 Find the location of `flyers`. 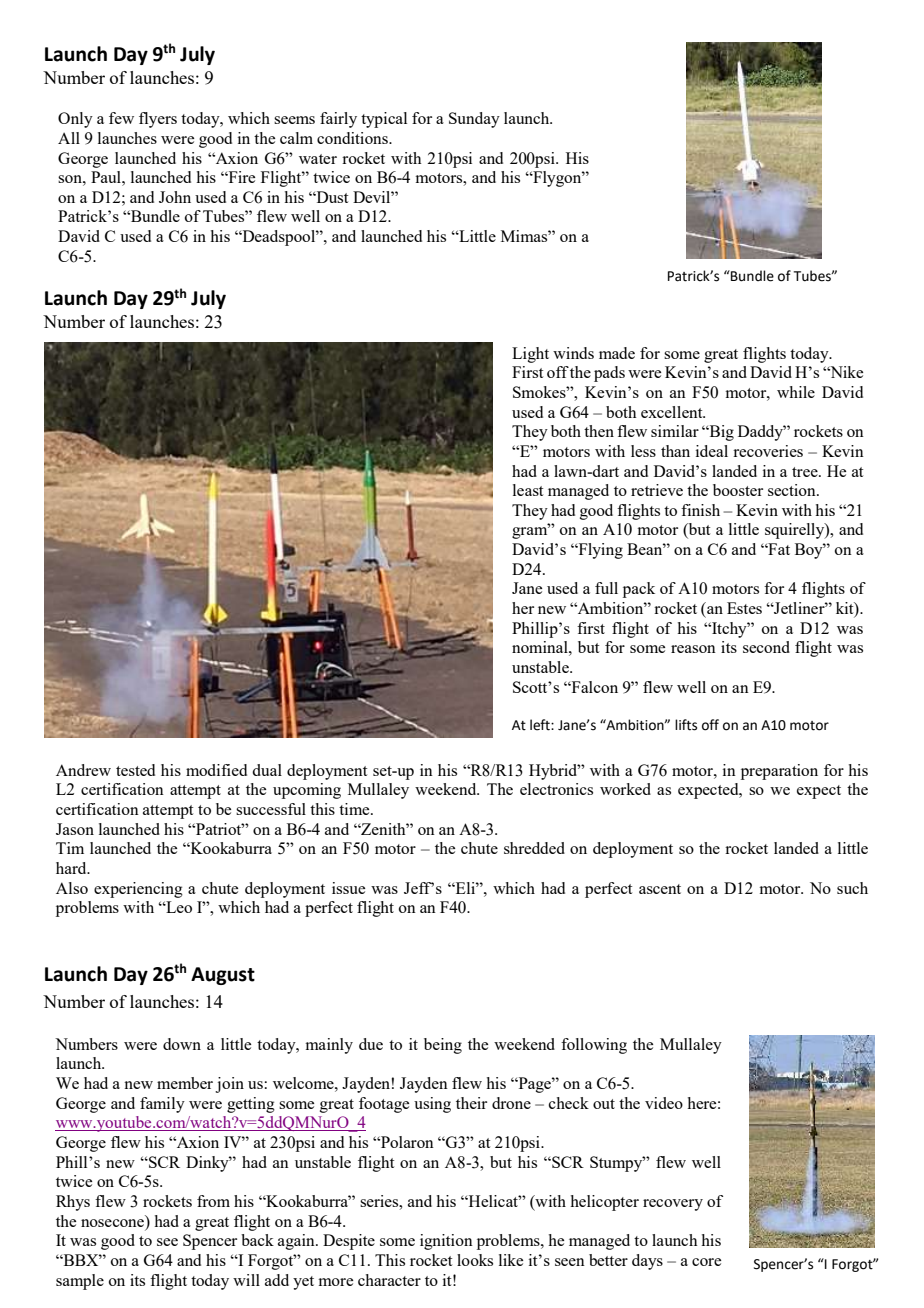

flyers is located at coordinates (158, 120).
